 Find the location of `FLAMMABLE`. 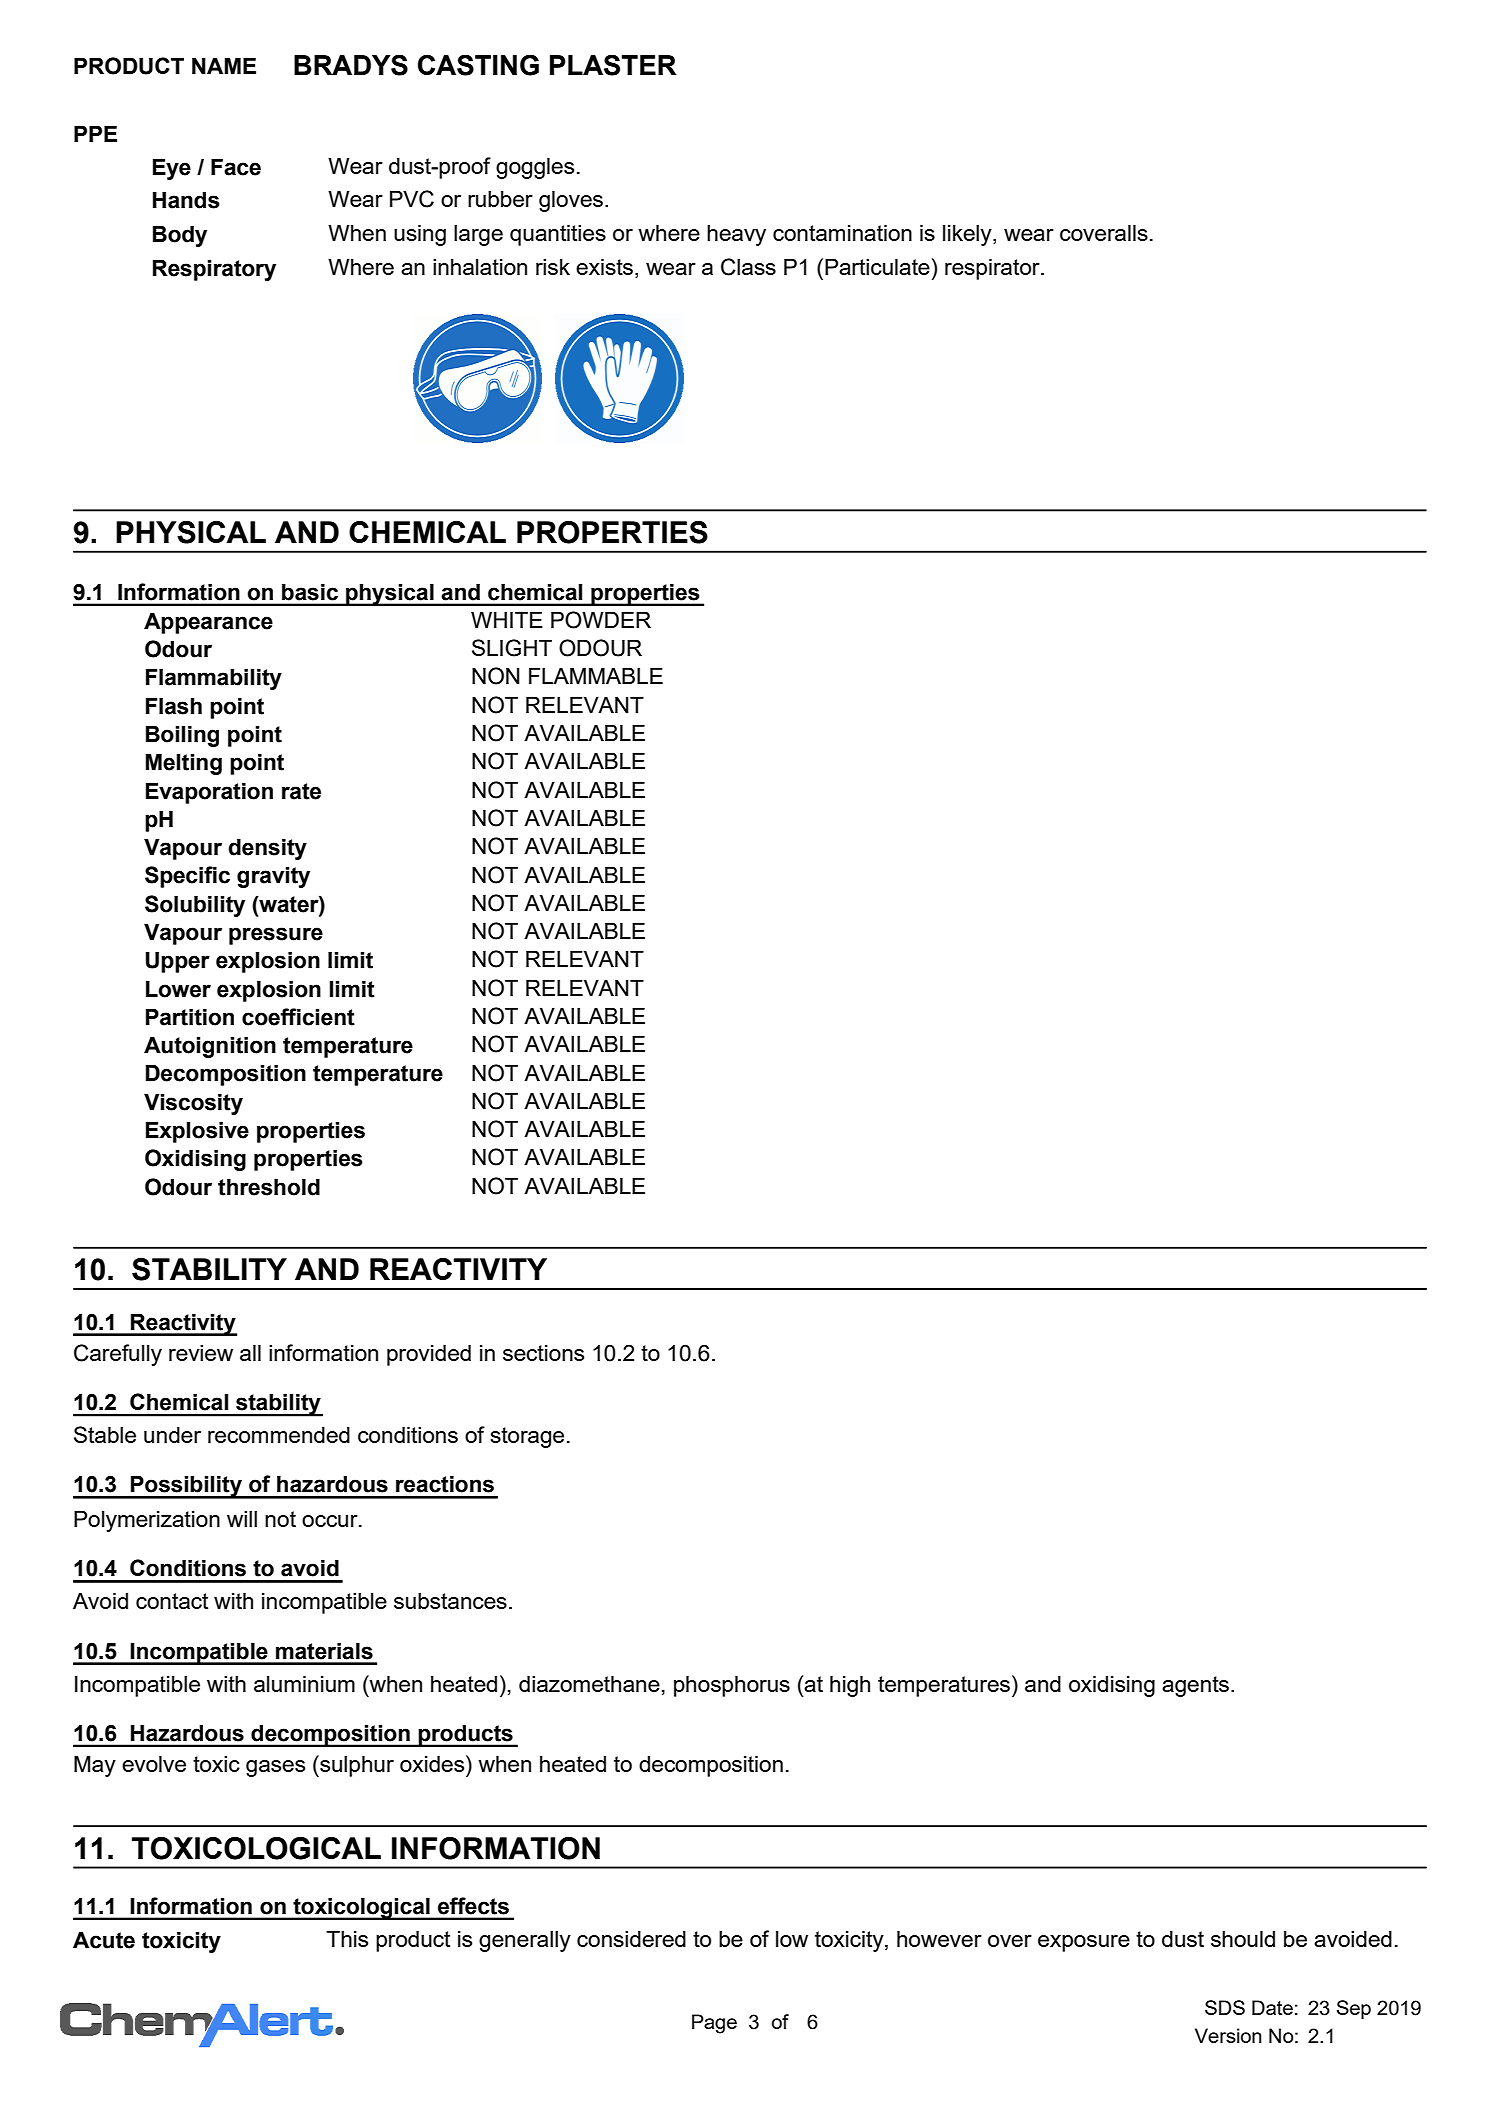

FLAMMABLE is located at coordinates (596, 675).
